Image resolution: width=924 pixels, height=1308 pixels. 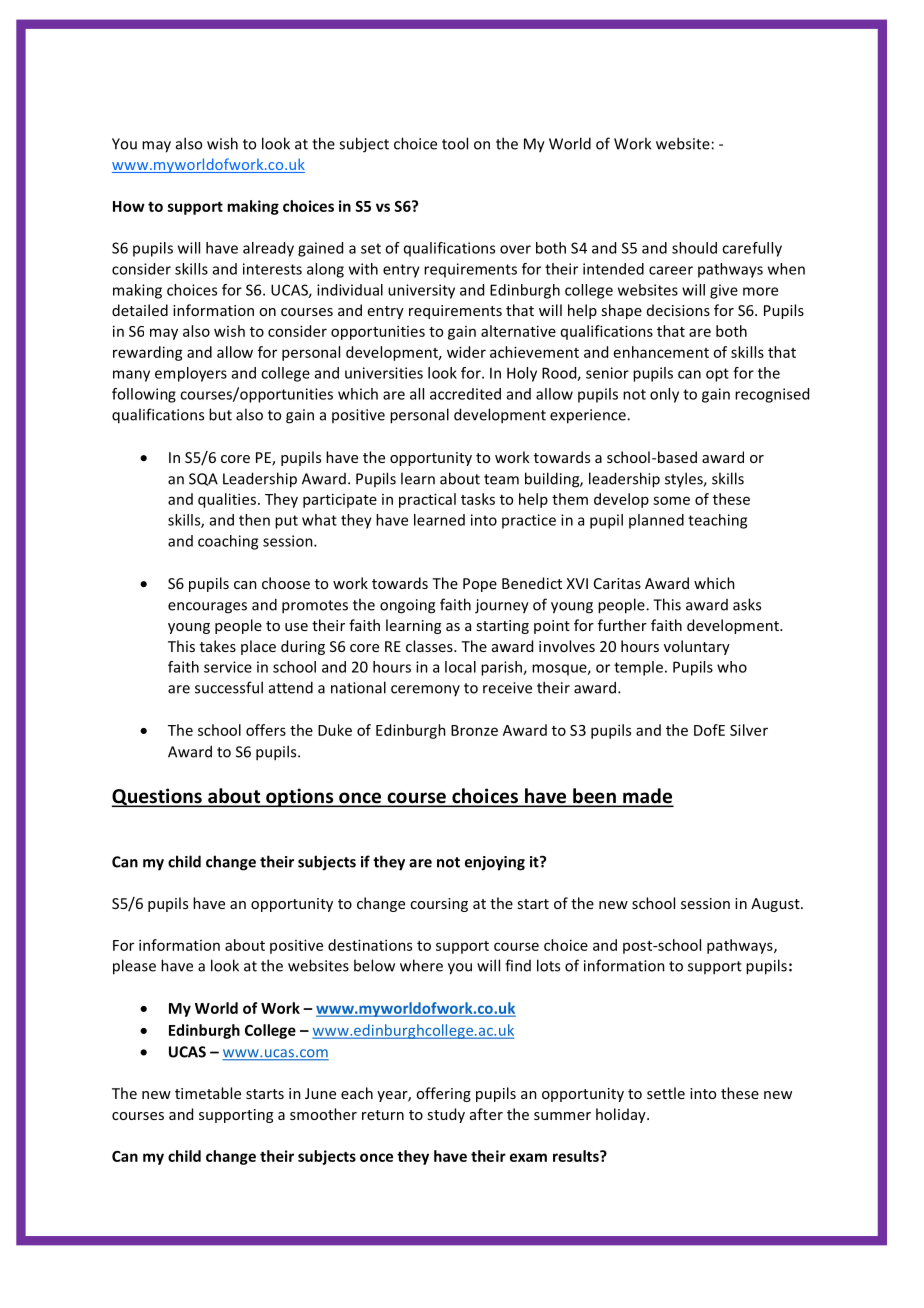 I want to click on study, so click(x=446, y=1115).
